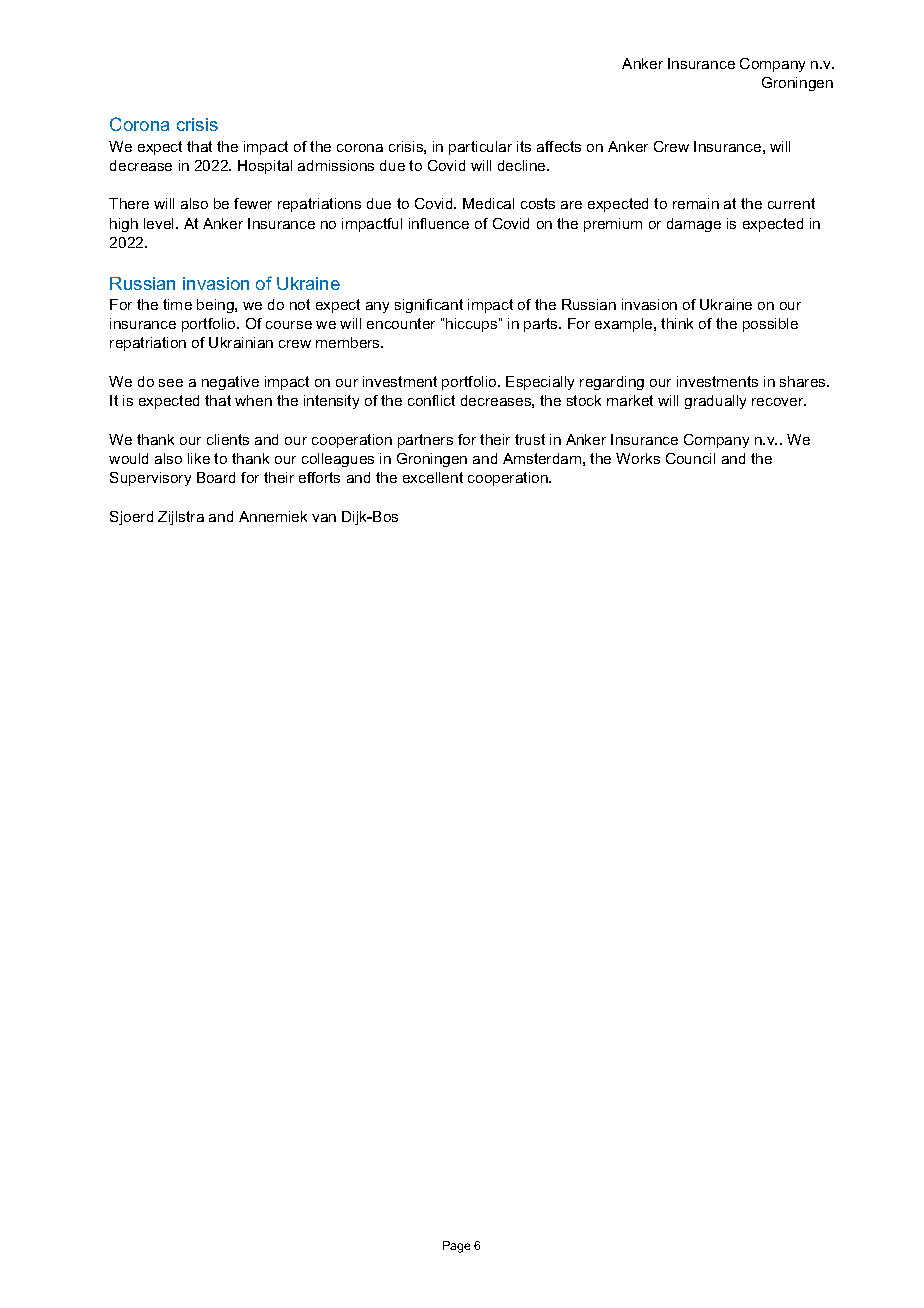  Describe the element at coordinates (253, 203) in the page. I see `fewer` at that location.
